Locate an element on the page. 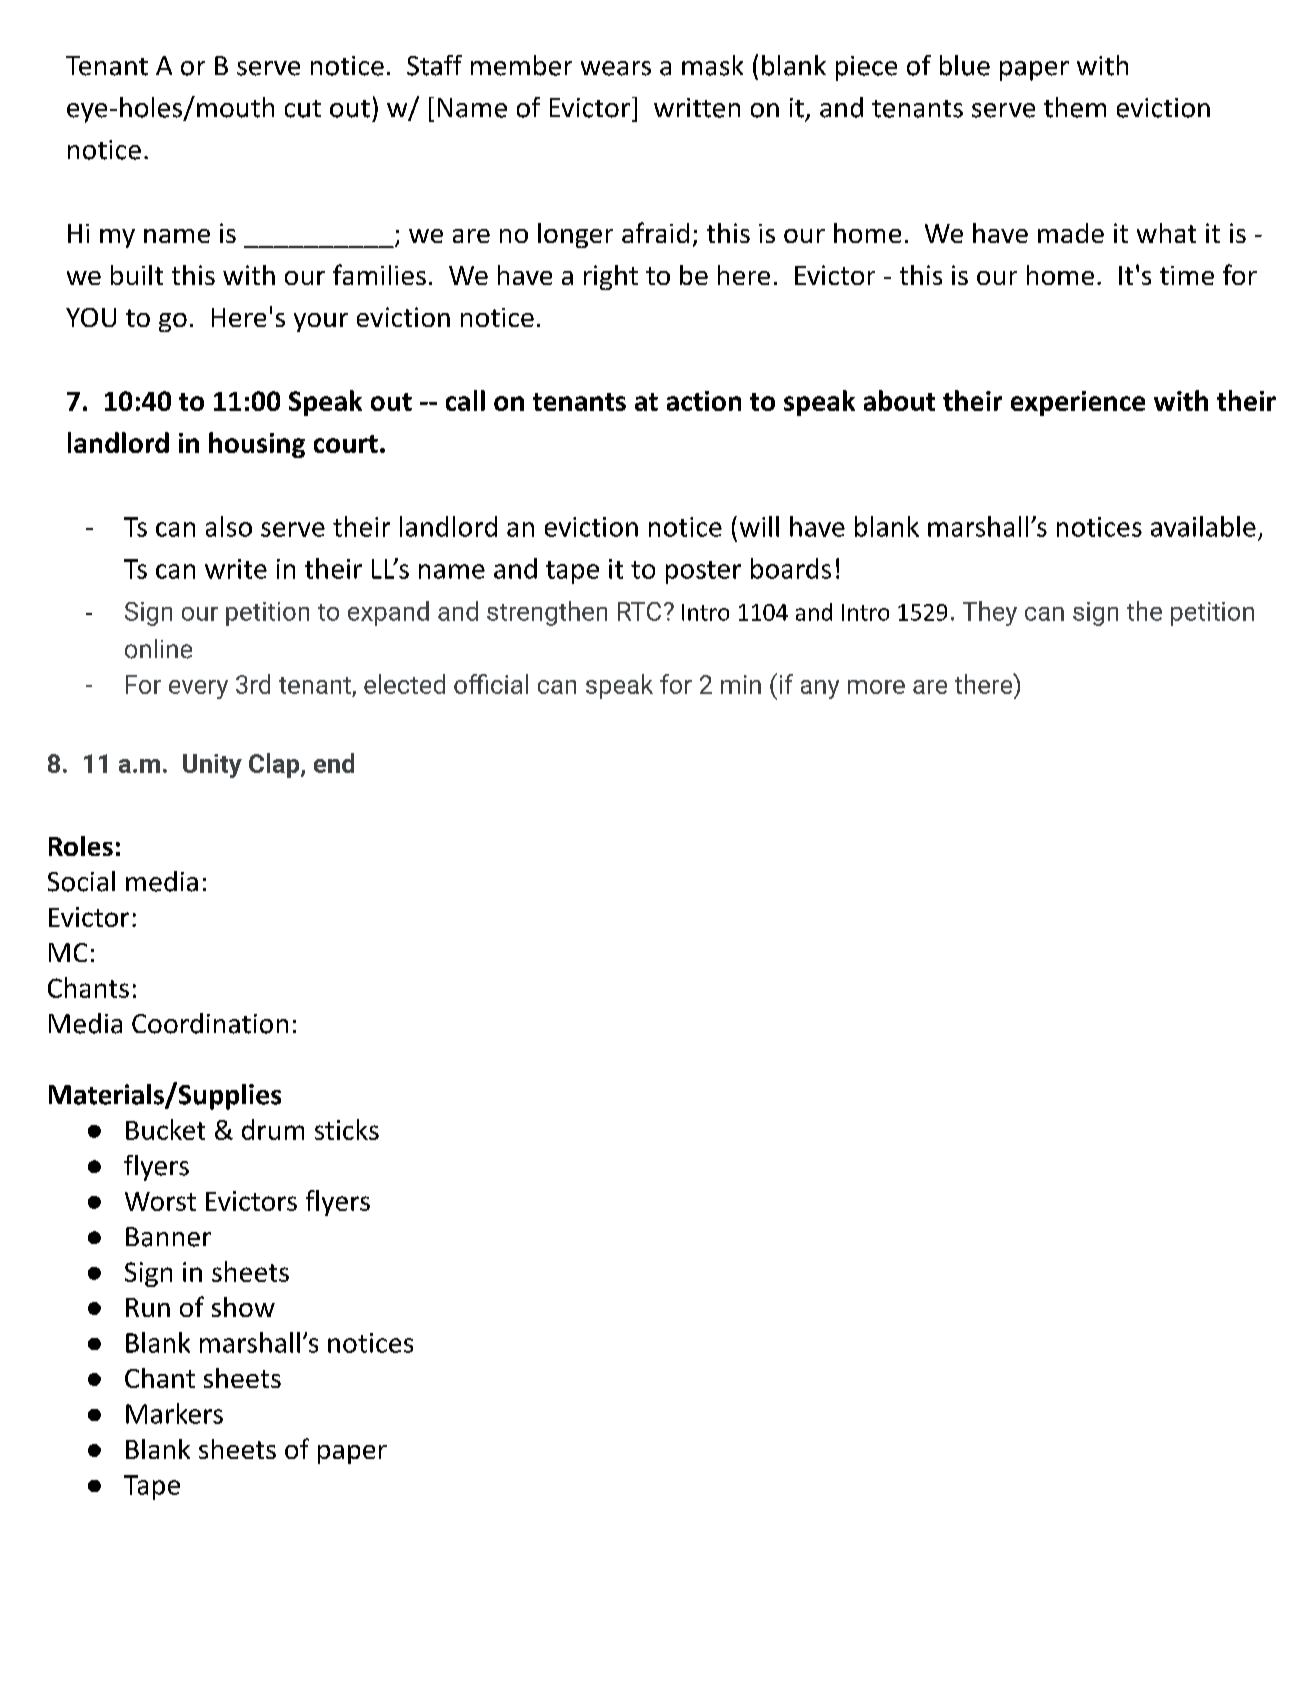  more is located at coordinates (876, 687).
